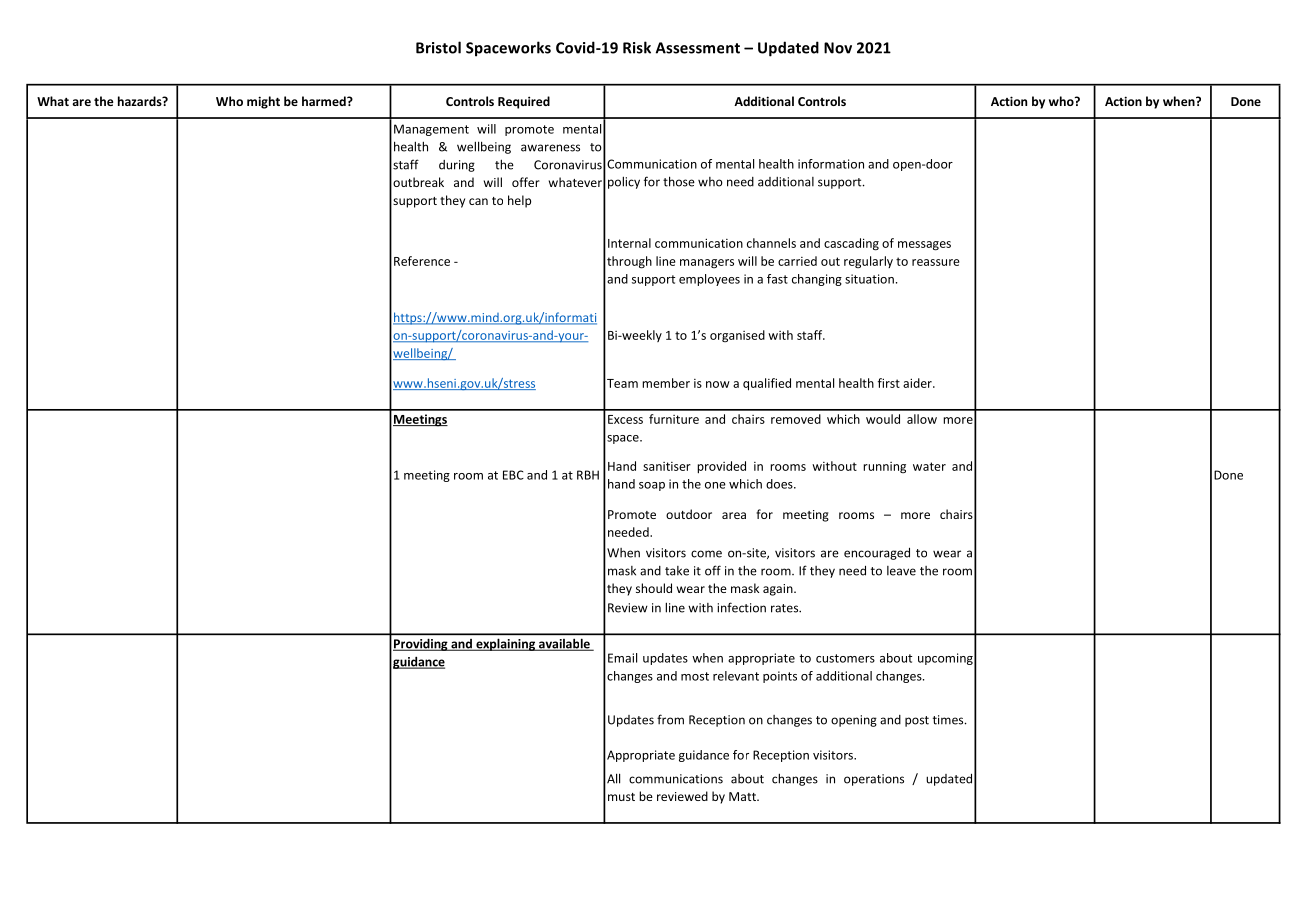 This image has width=1308, height=924. I want to click on Reference, so click(422, 261).
